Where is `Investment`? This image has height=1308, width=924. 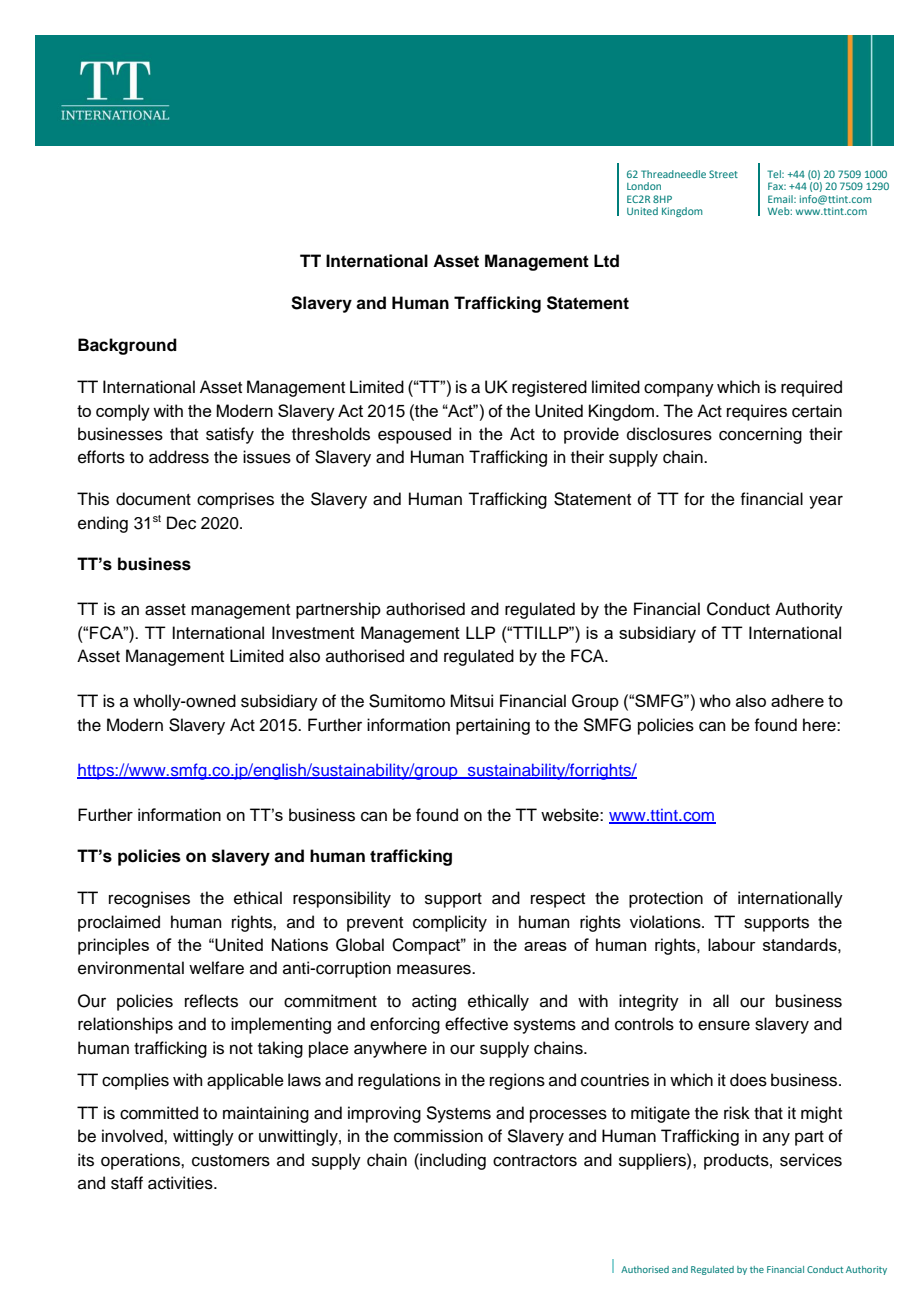 Investment is located at coordinates (313, 632).
